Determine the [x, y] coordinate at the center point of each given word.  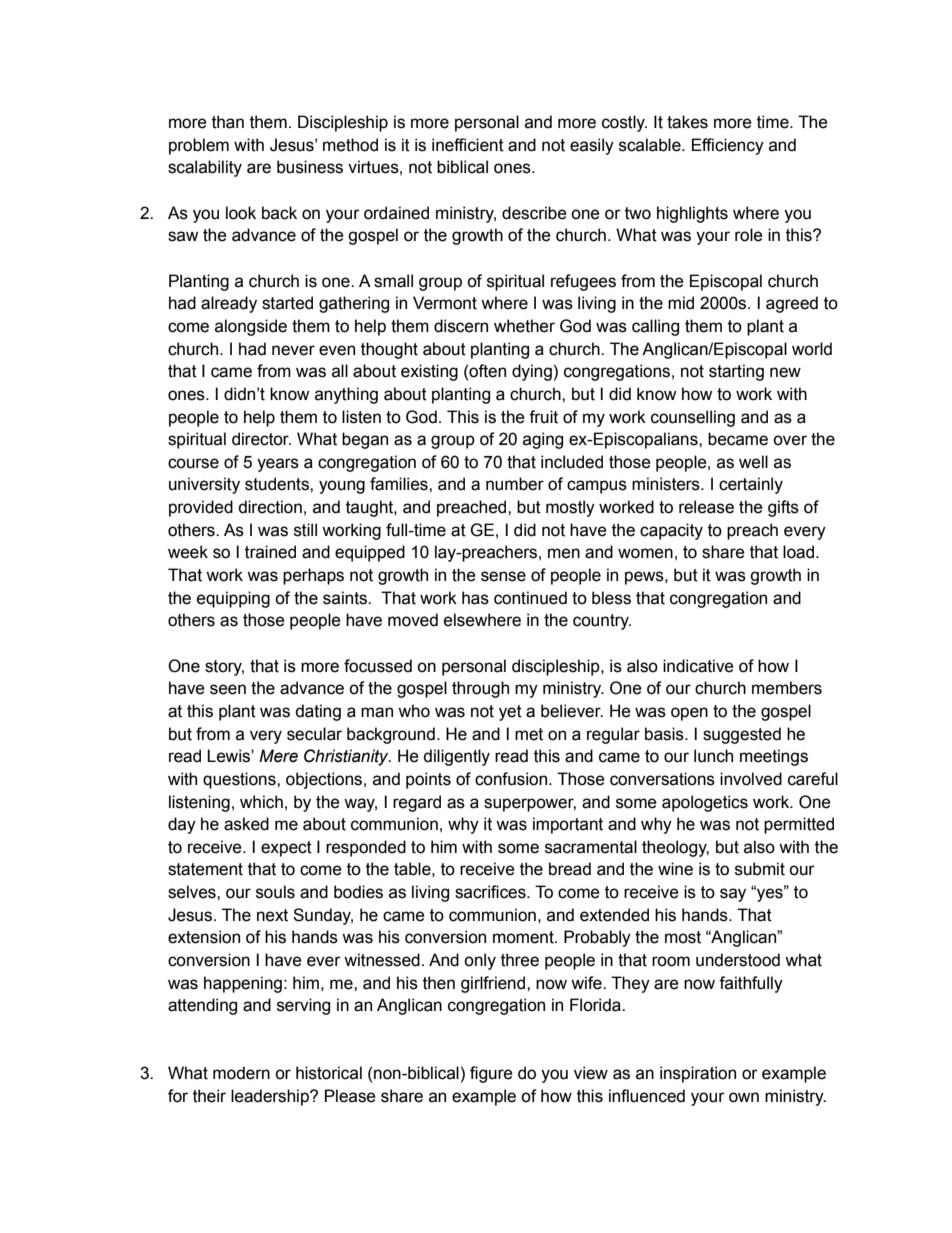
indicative [698, 666]
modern [241, 1073]
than [228, 122]
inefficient [468, 145]
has [475, 598]
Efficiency [728, 146]
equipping [233, 599]
